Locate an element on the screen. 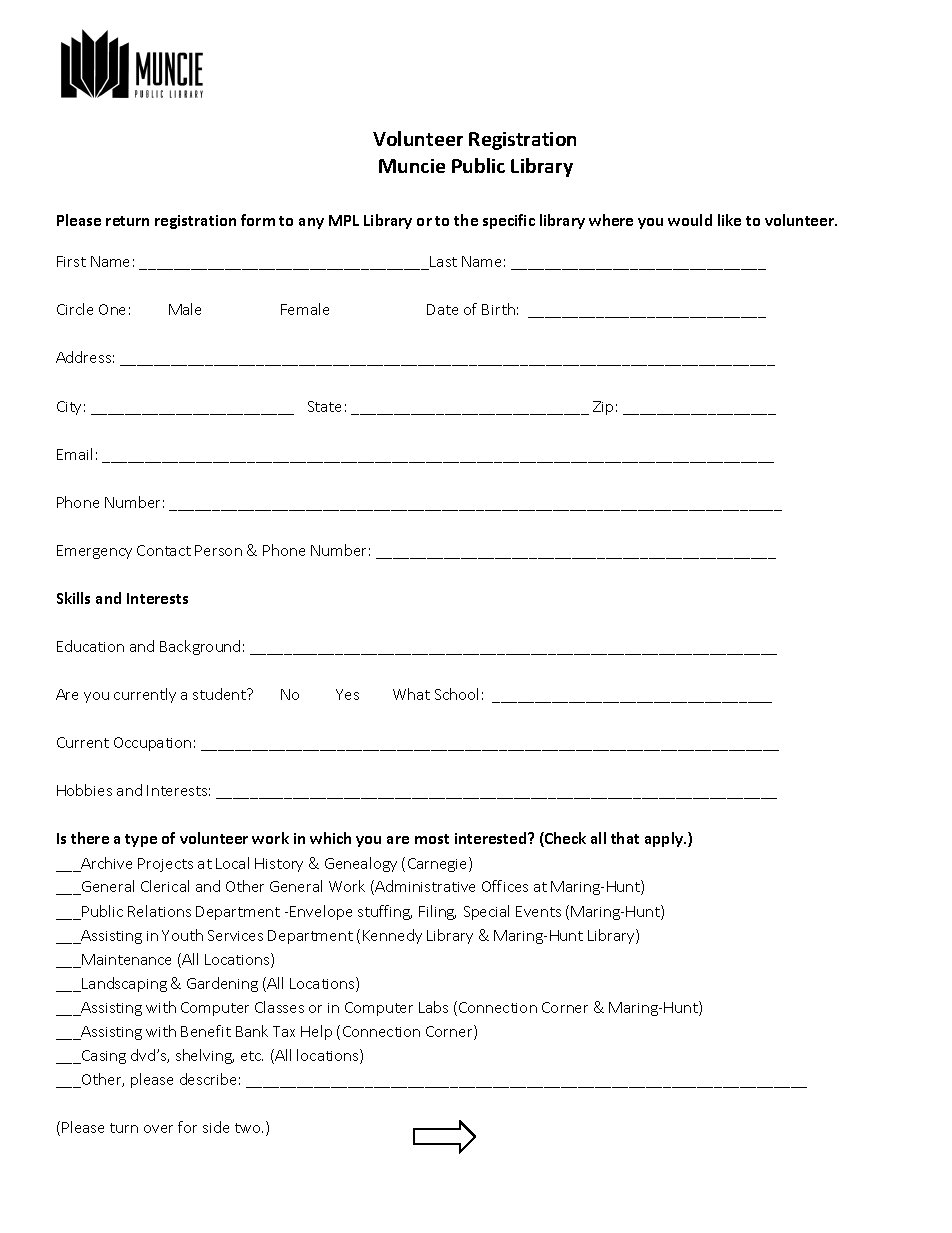 The height and width of the screenshot is (1233, 952). would is located at coordinates (690, 220).
